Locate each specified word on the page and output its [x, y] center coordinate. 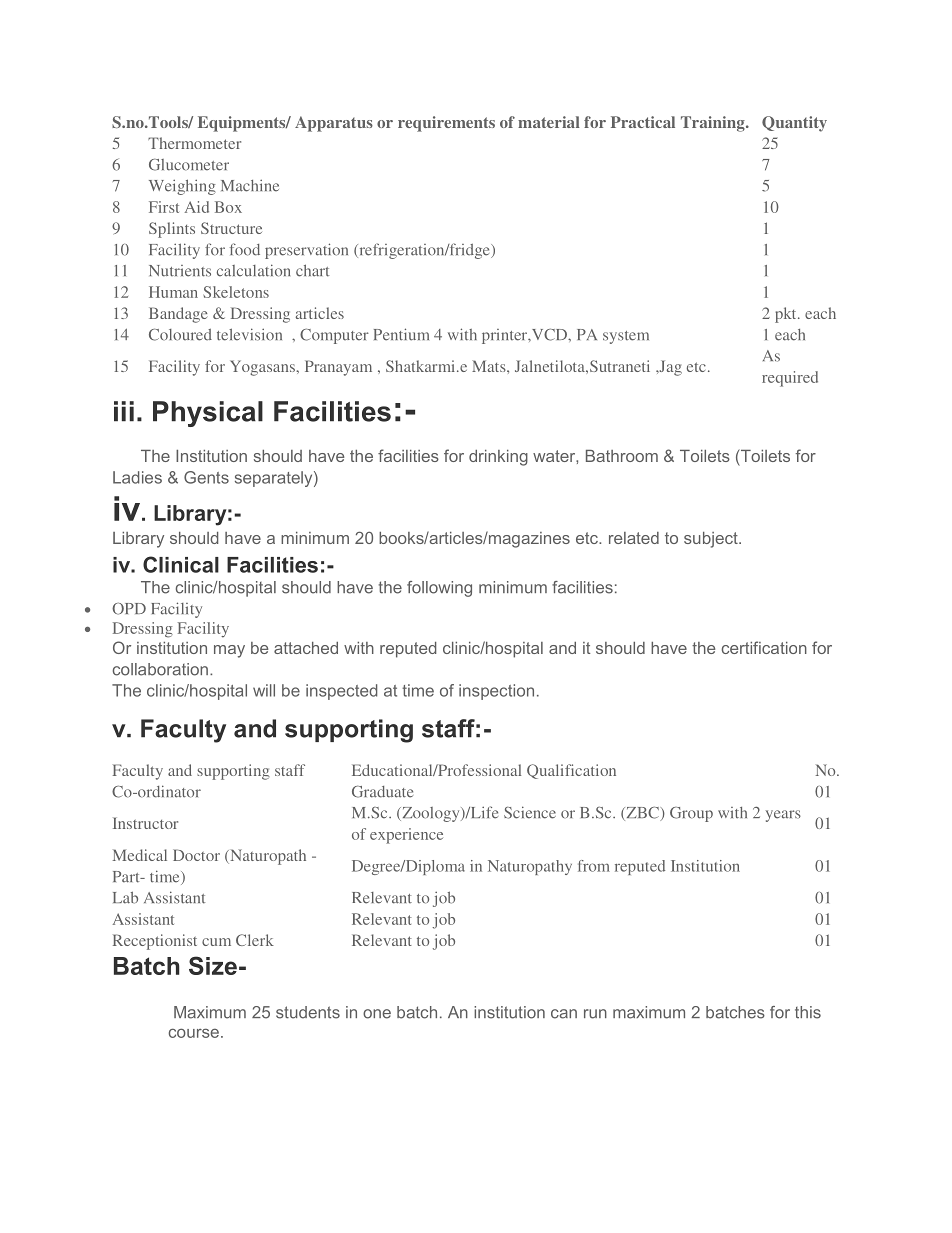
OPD [129, 609]
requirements [446, 124]
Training [714, 124]
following [439, 589]
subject [712, 540]
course [194, 1033]
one [377, 1014]
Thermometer [194, 143]
